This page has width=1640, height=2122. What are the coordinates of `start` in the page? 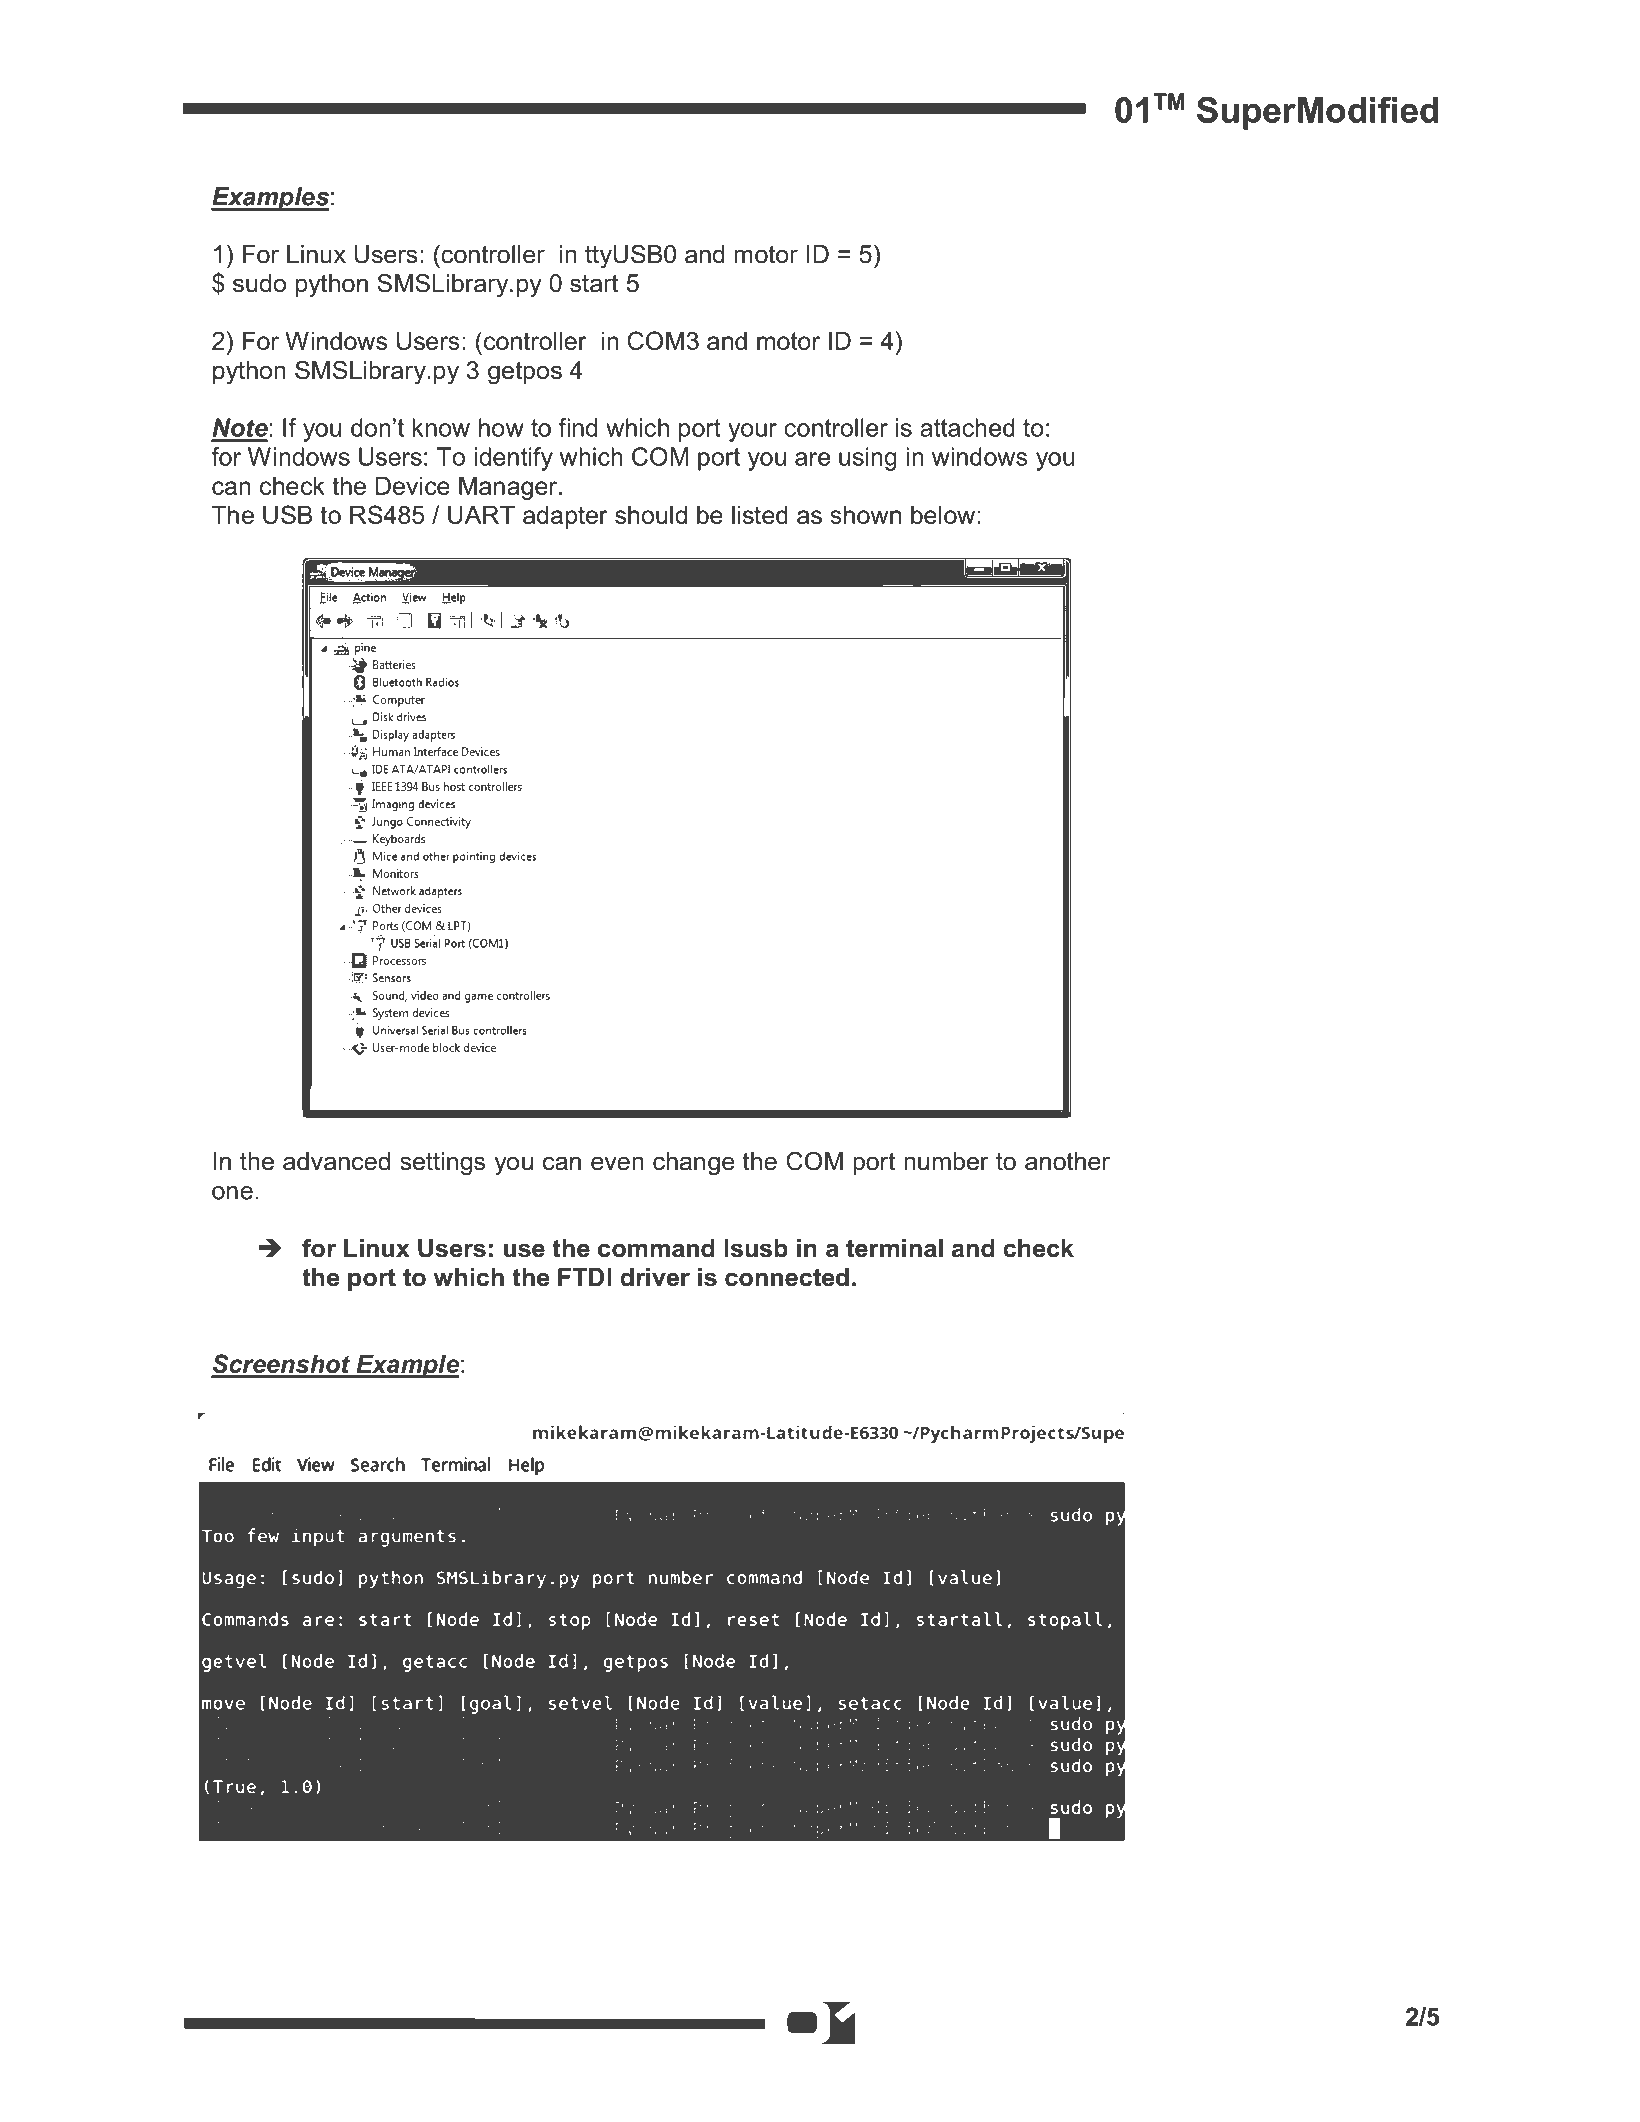 It's located at (594, 283).
